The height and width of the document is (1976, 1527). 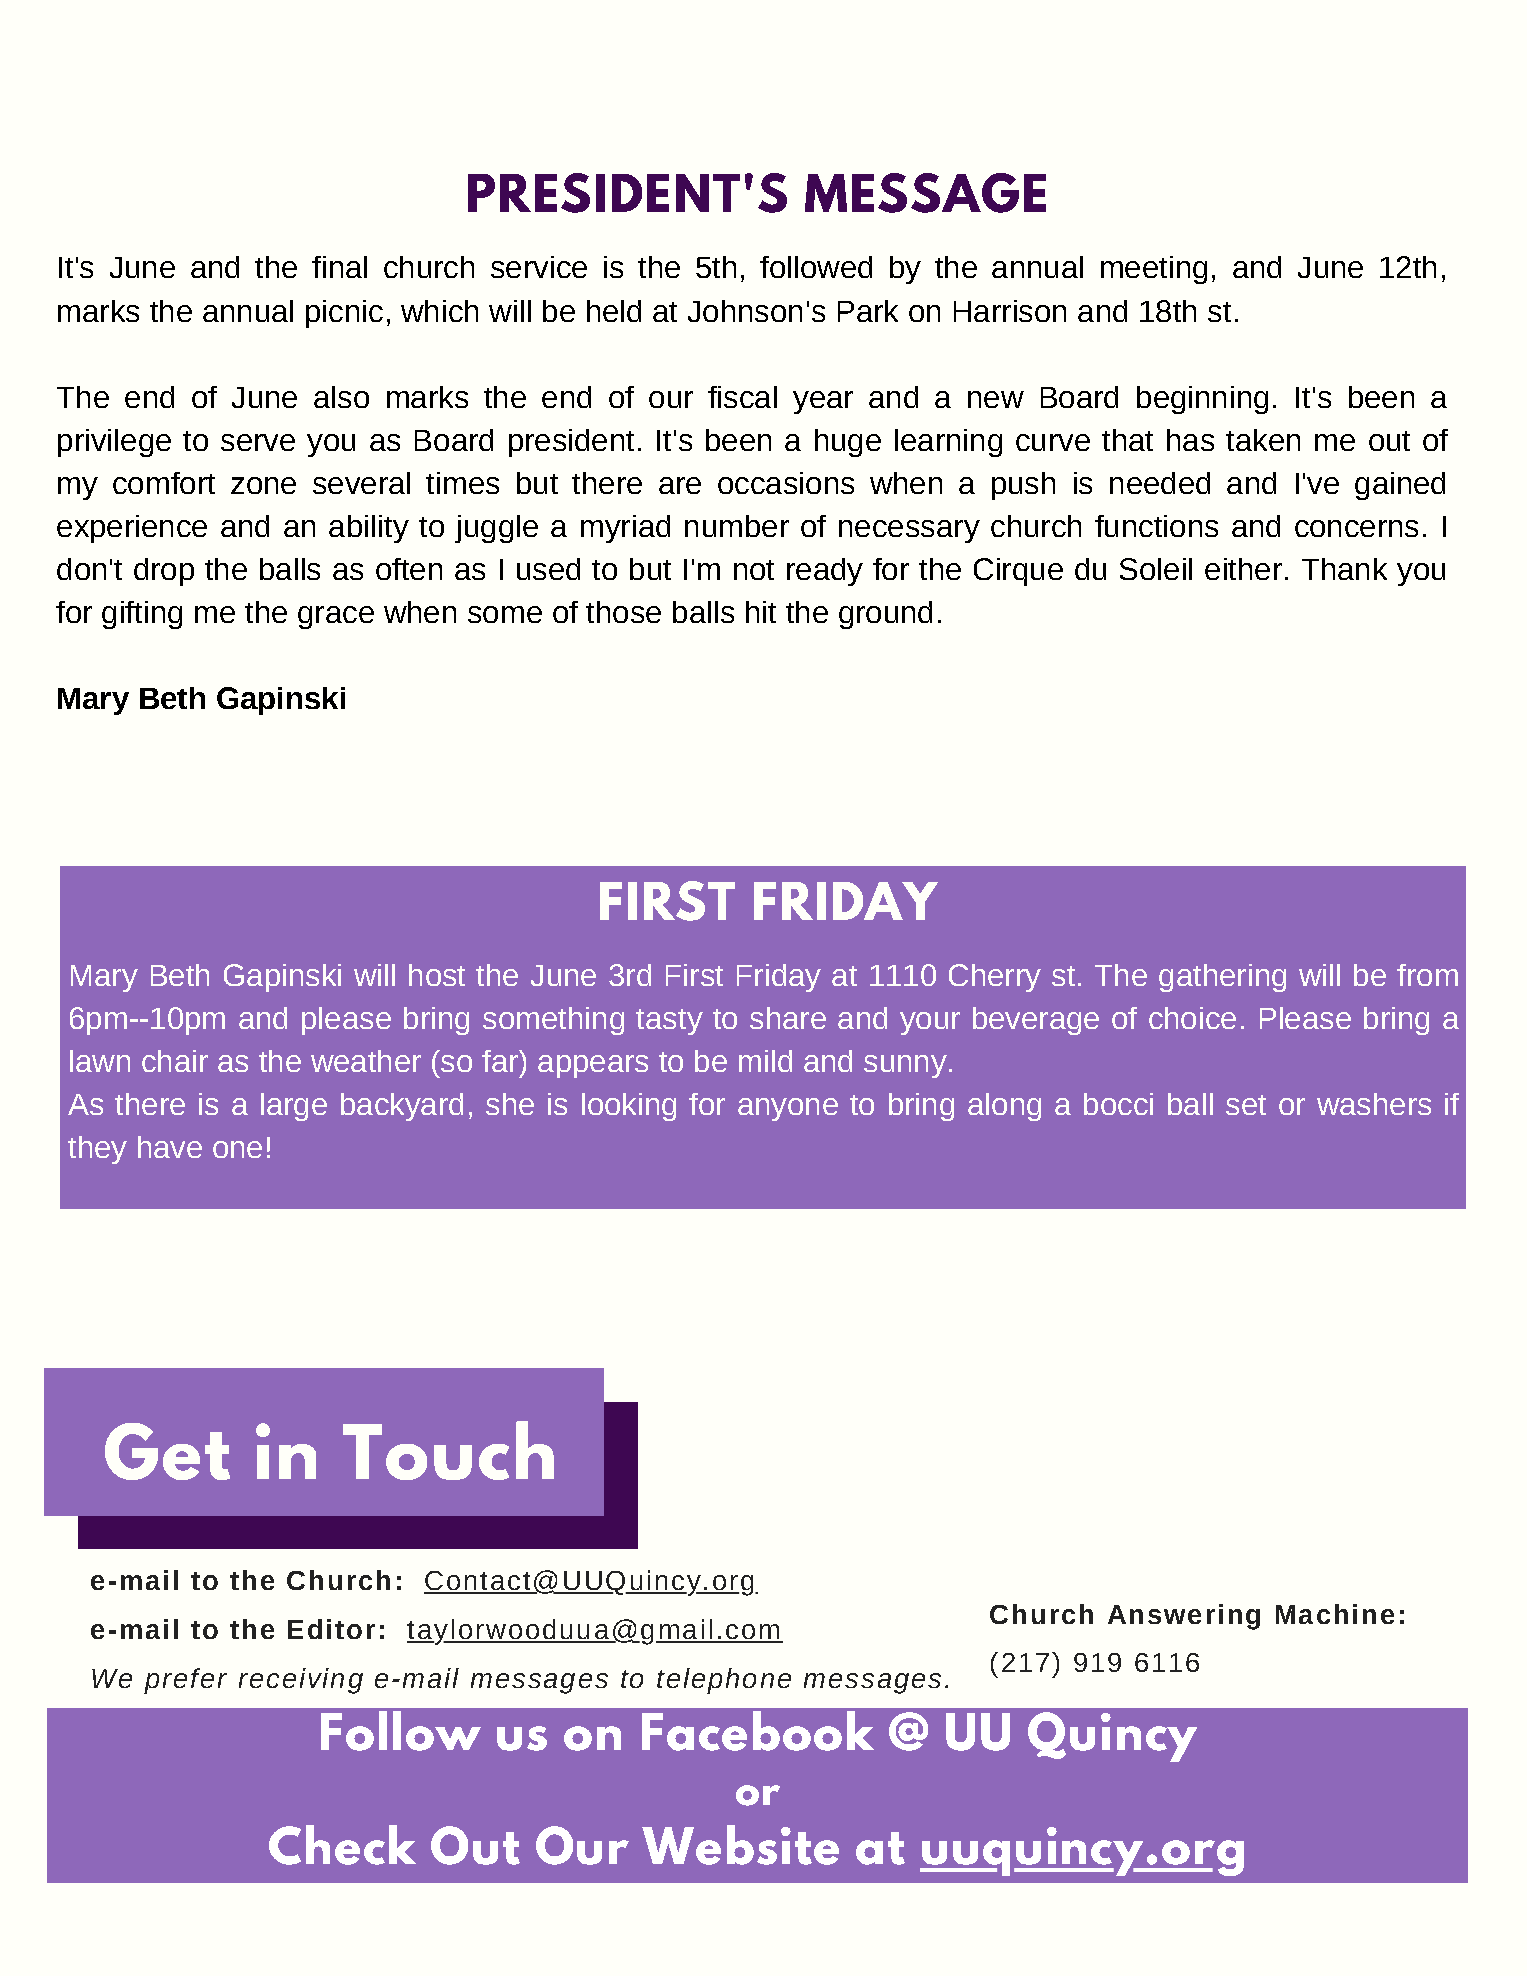 I want to click on meeting, so click(x=1154, y=270).
